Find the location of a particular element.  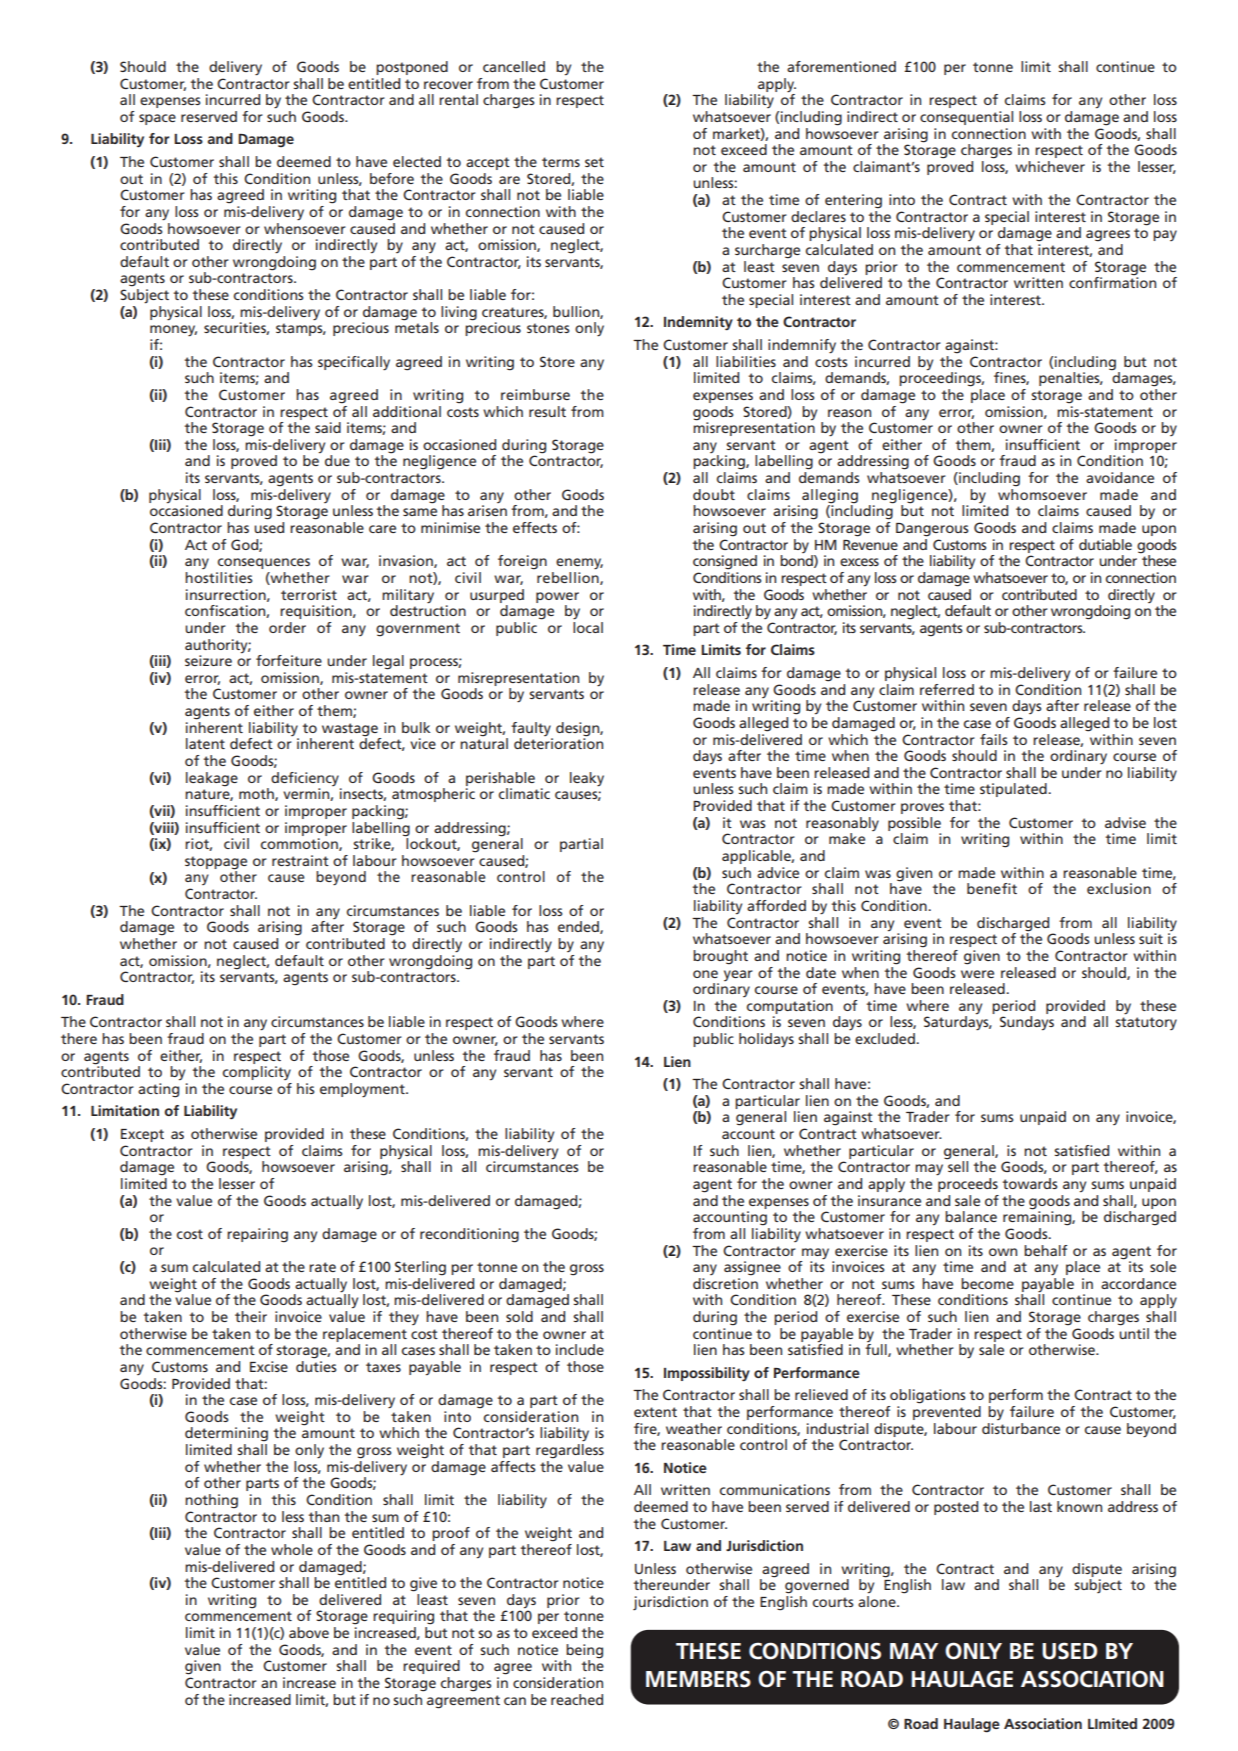

space is located at coordinates (157, 119).
